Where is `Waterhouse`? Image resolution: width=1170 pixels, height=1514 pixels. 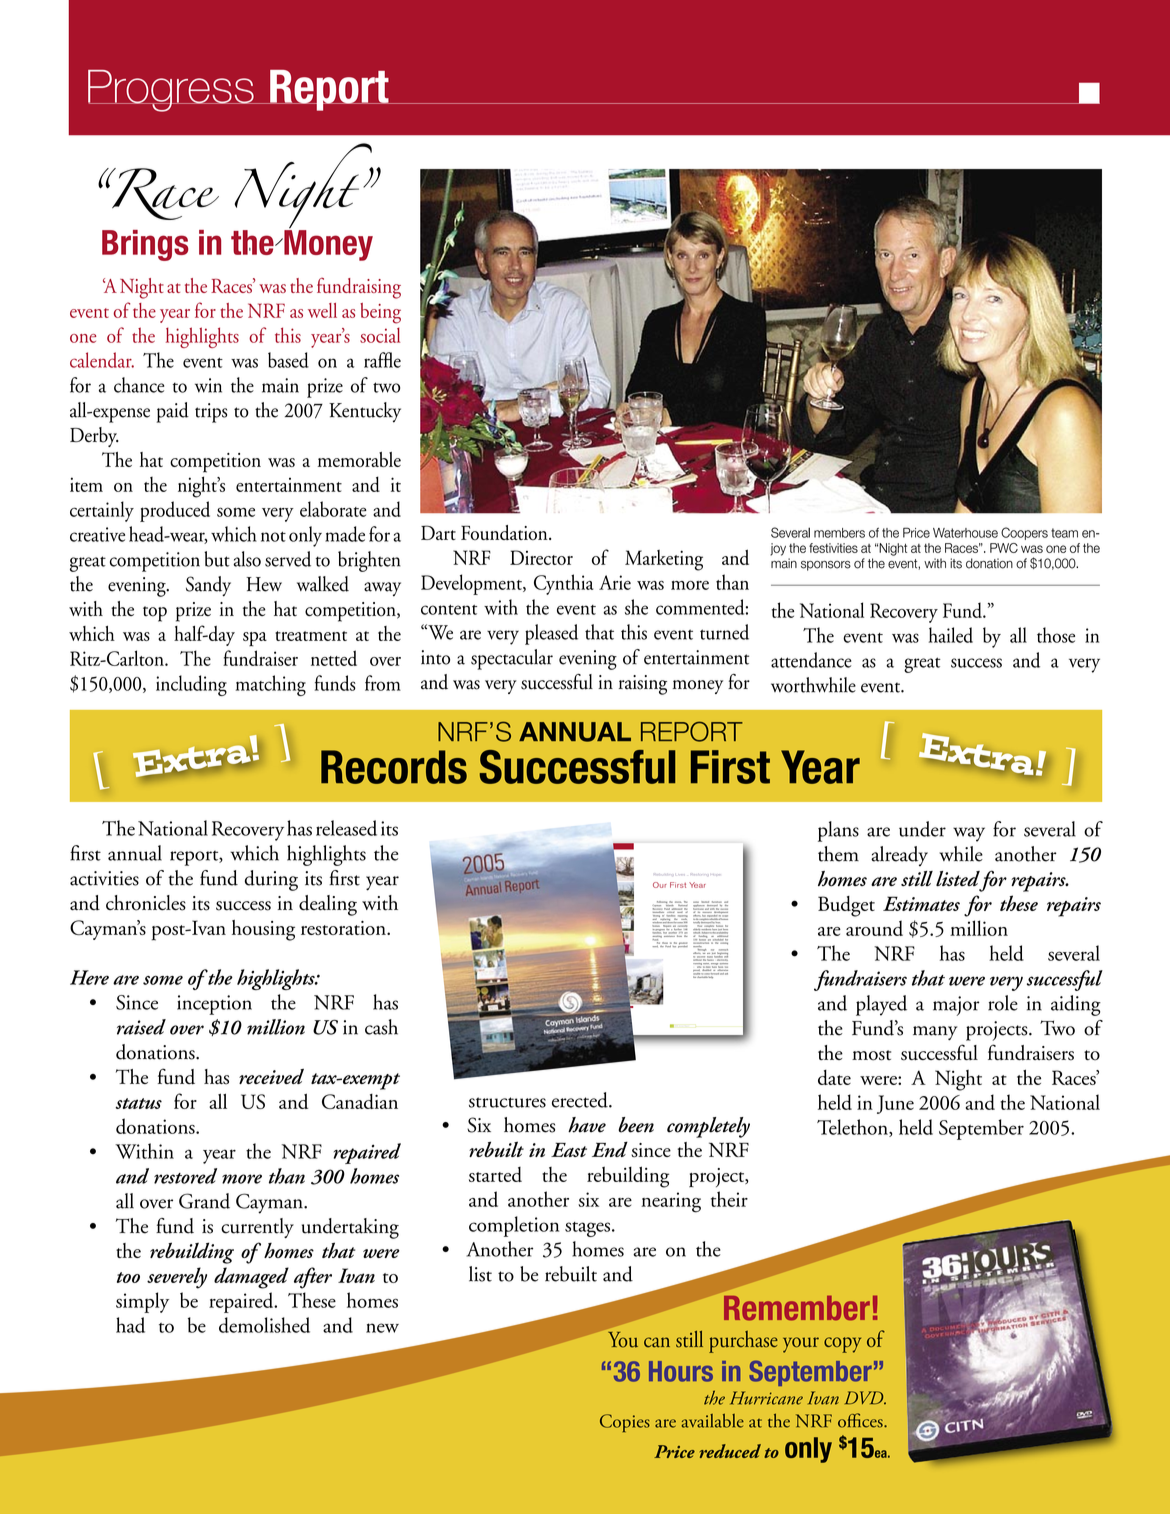
Waterhouse is located at coordinates (965, 533).
